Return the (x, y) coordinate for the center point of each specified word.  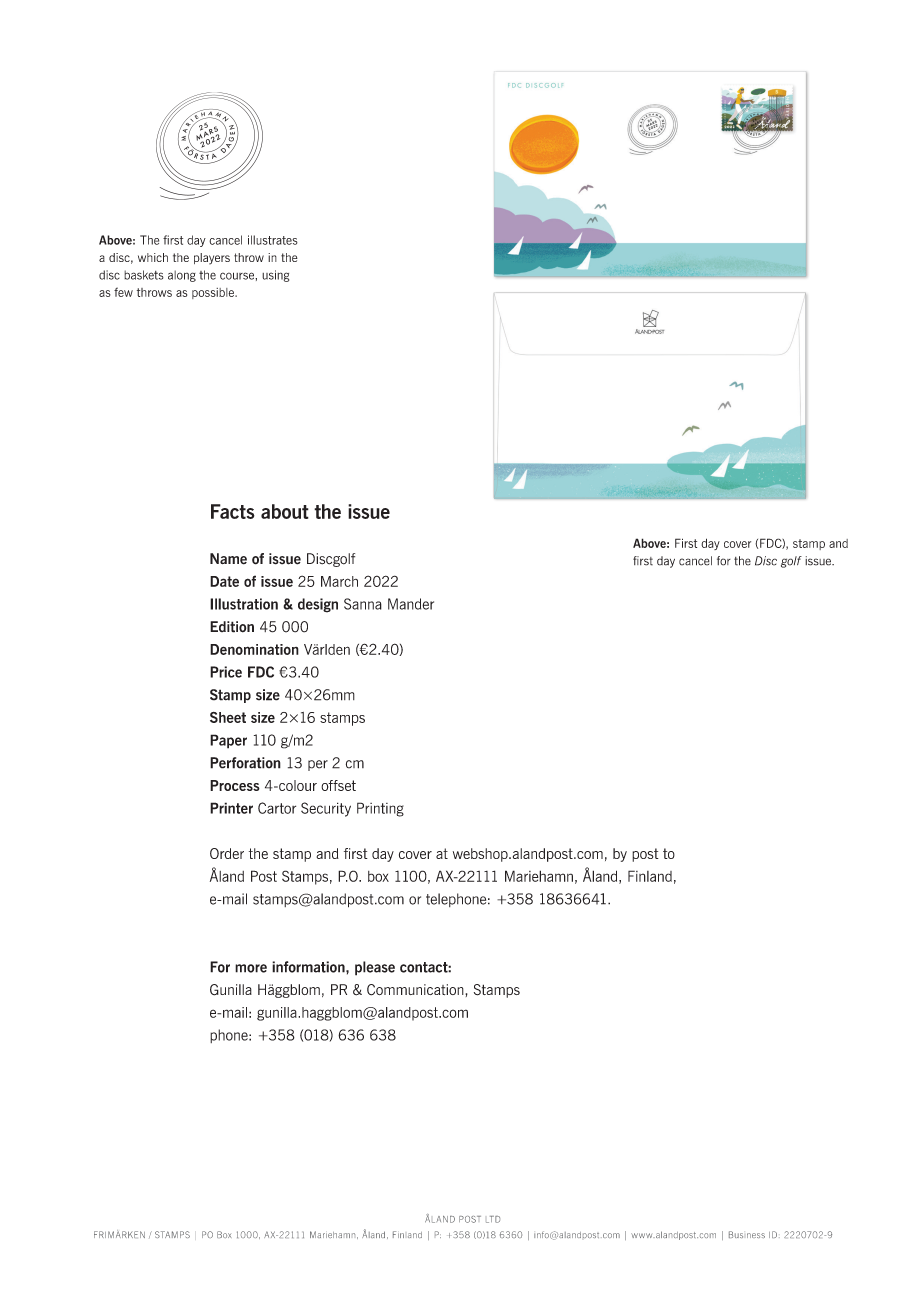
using (275, 276)
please (375, 968)
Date (224, 581)
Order (227, 853)
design (318, 605)
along (182, 276)
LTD (493, 1219)
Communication (416, 990)
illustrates (273, 240)
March (339, 581)
